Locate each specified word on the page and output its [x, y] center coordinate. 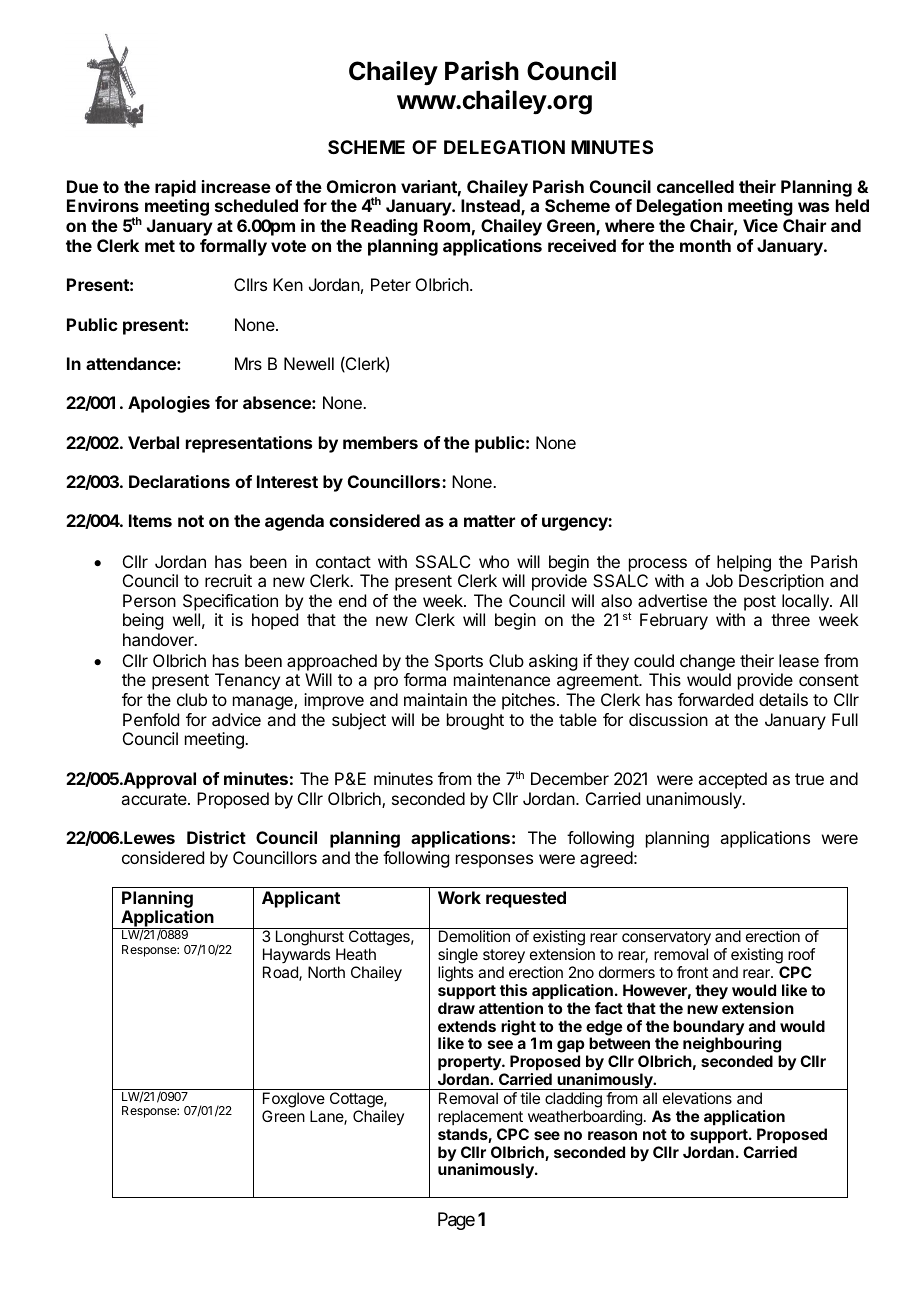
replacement [480, 1117]
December [570, 778]
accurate [155, 799]
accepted [732, 780]
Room [447, 225]
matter [489, 521]
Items [150, 520]
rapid [175, 190]
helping [744, 563]
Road [281, 973]
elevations [697, 1098]
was [813, 207]
